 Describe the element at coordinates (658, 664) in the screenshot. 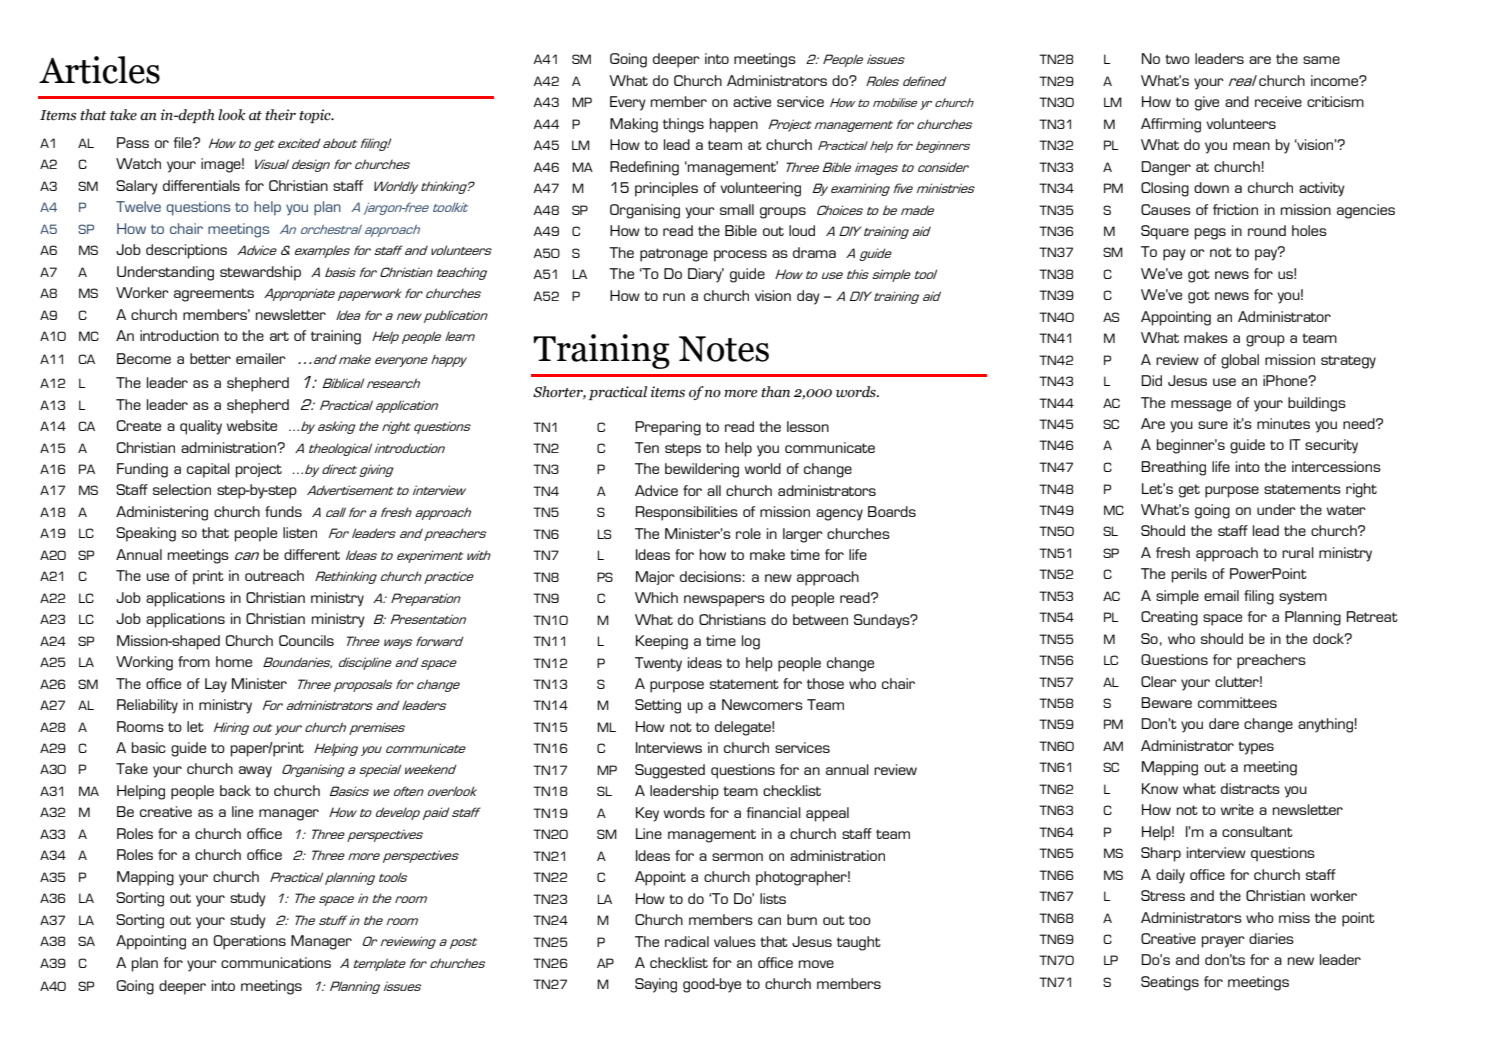

I see `Twenty` at that location.
